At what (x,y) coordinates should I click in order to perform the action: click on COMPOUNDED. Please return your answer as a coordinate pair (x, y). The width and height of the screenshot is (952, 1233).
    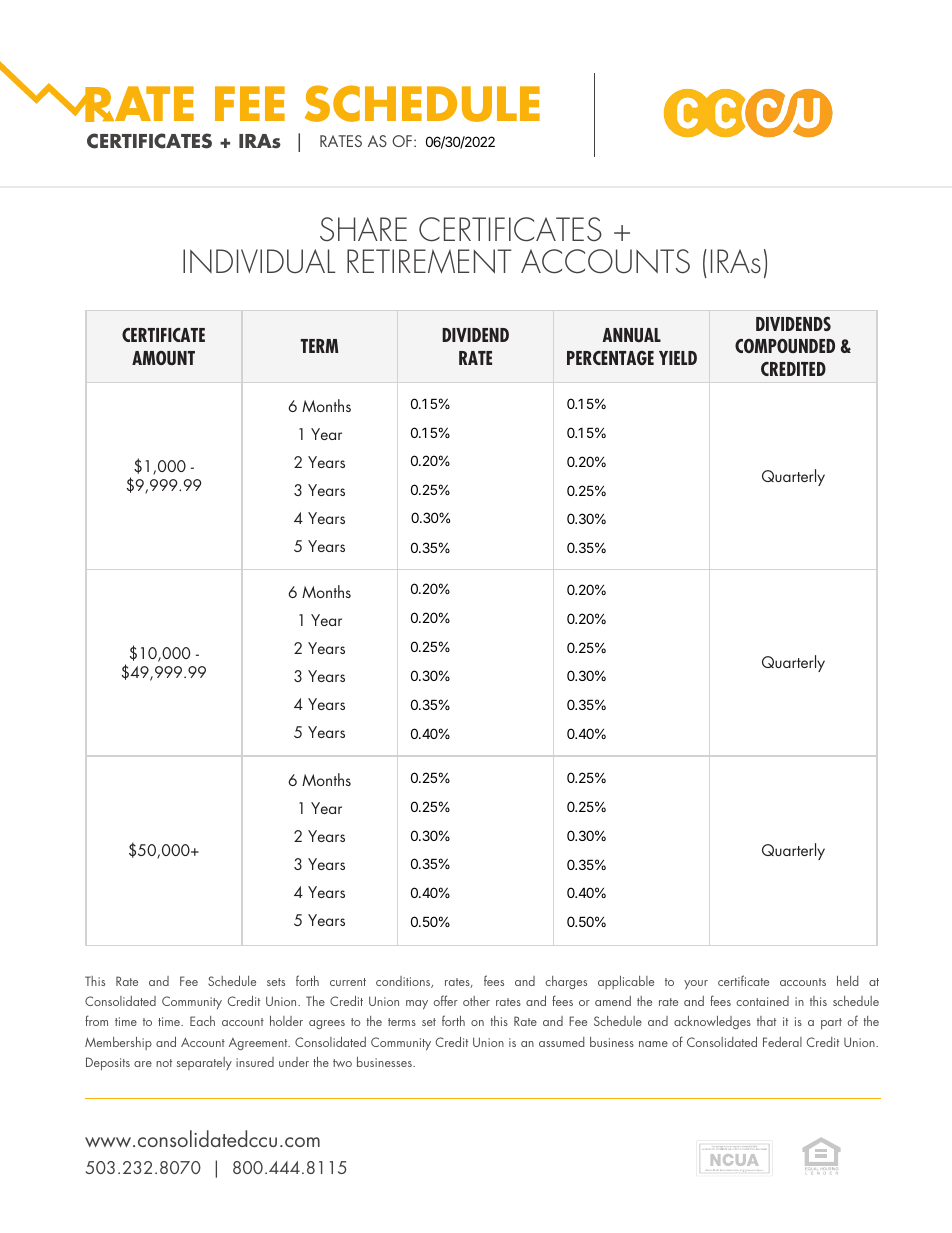
    Looking at the image, I should click on (785, 345).
